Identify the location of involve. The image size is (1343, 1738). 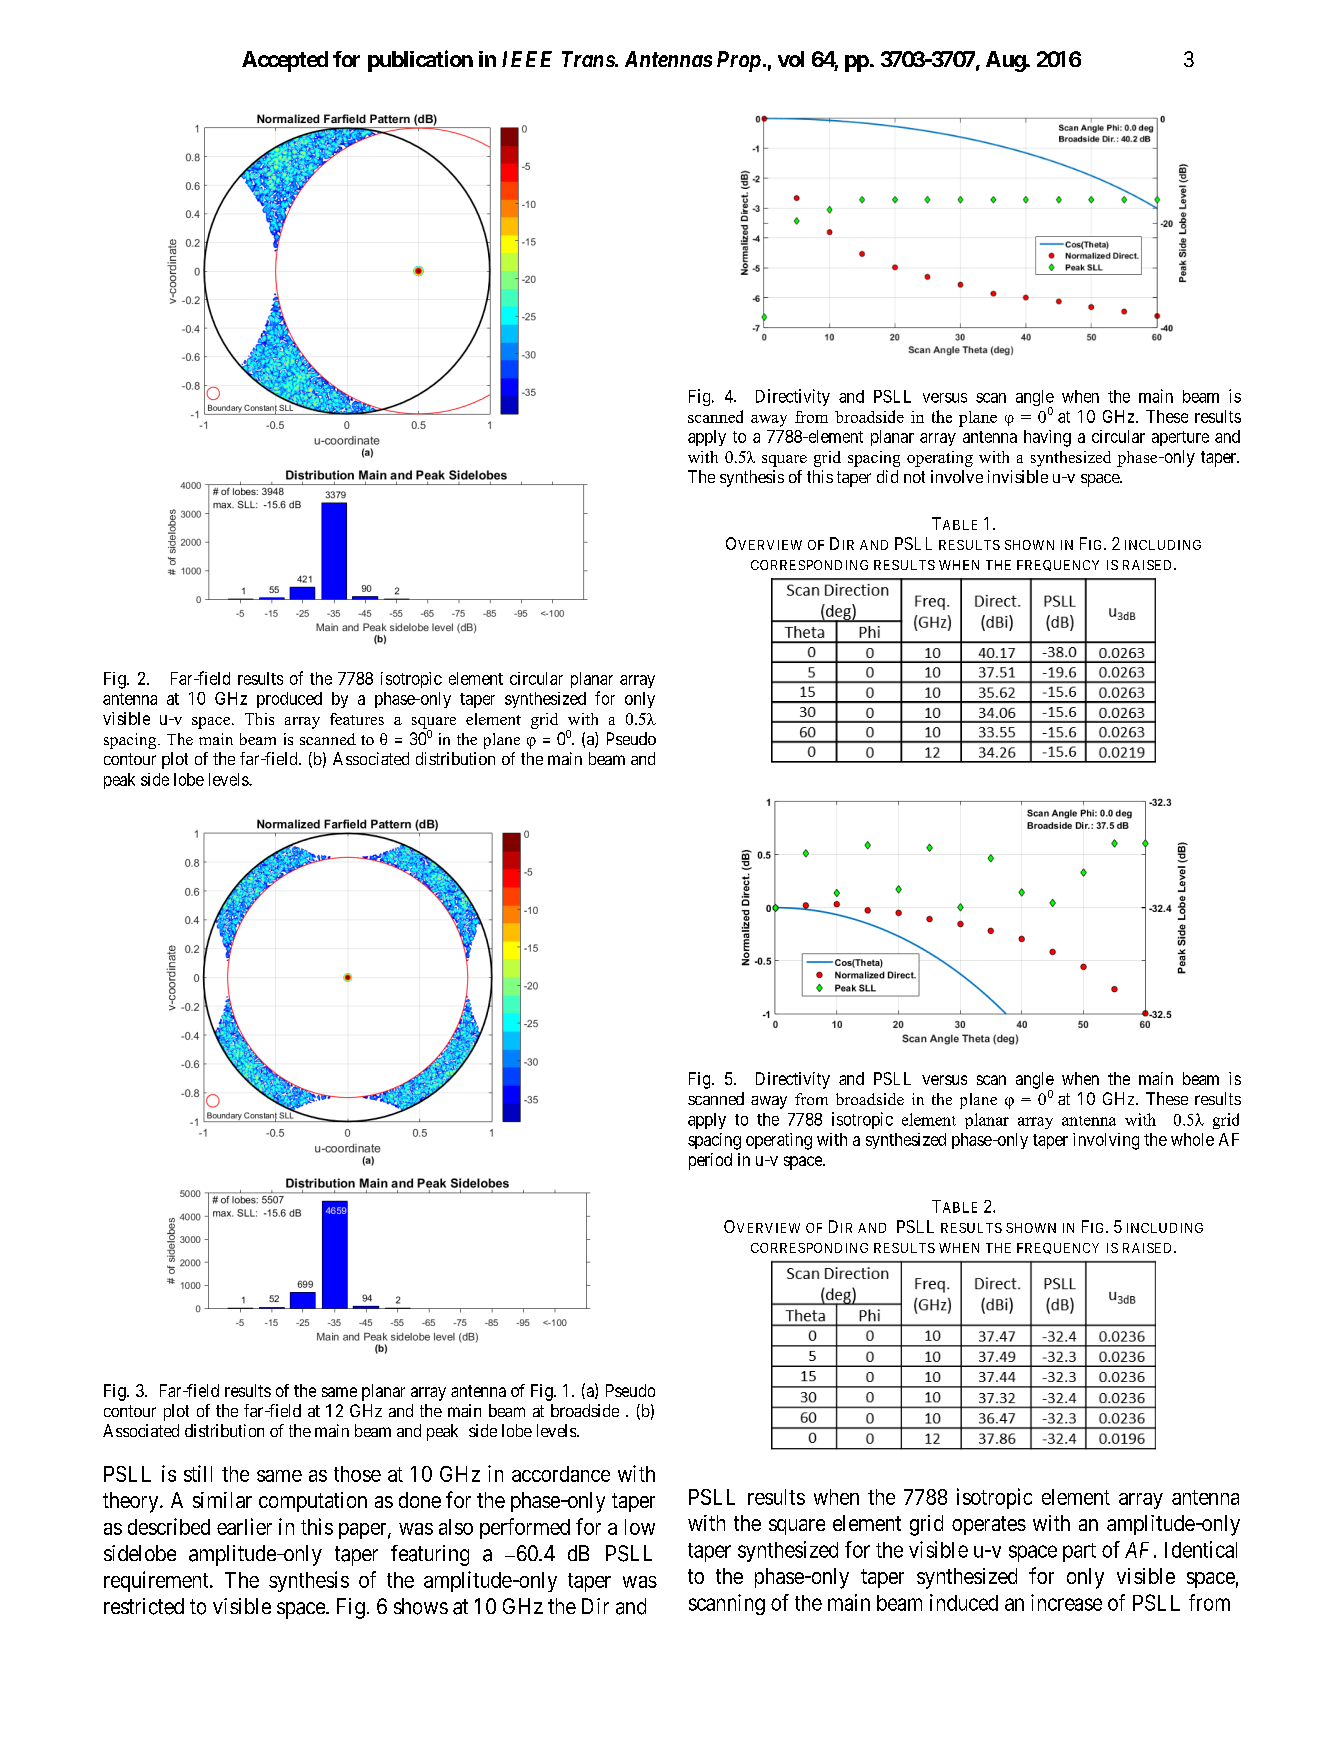
(957, 476).
